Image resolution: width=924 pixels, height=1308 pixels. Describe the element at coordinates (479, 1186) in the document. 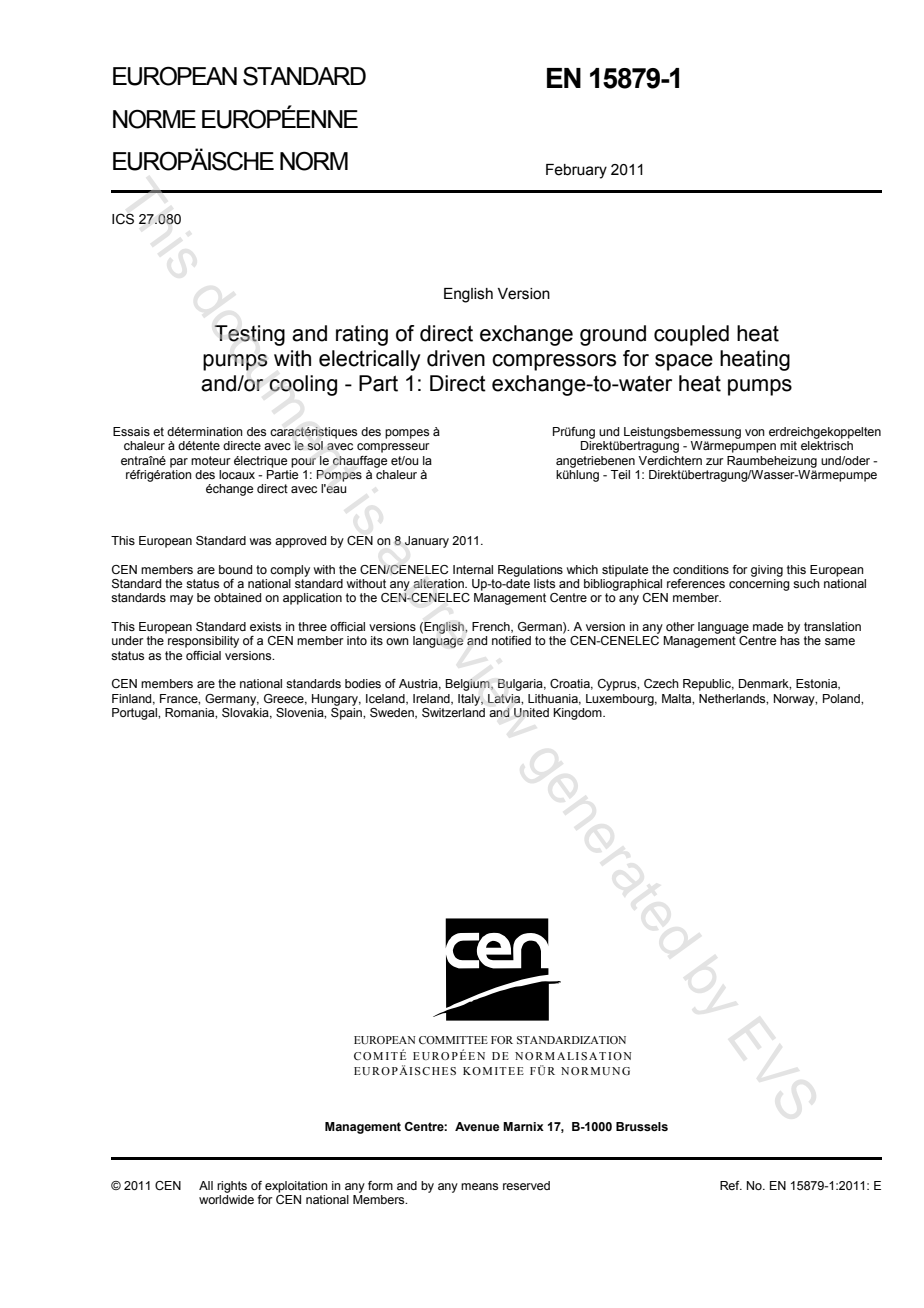

I see `means` at that location.
